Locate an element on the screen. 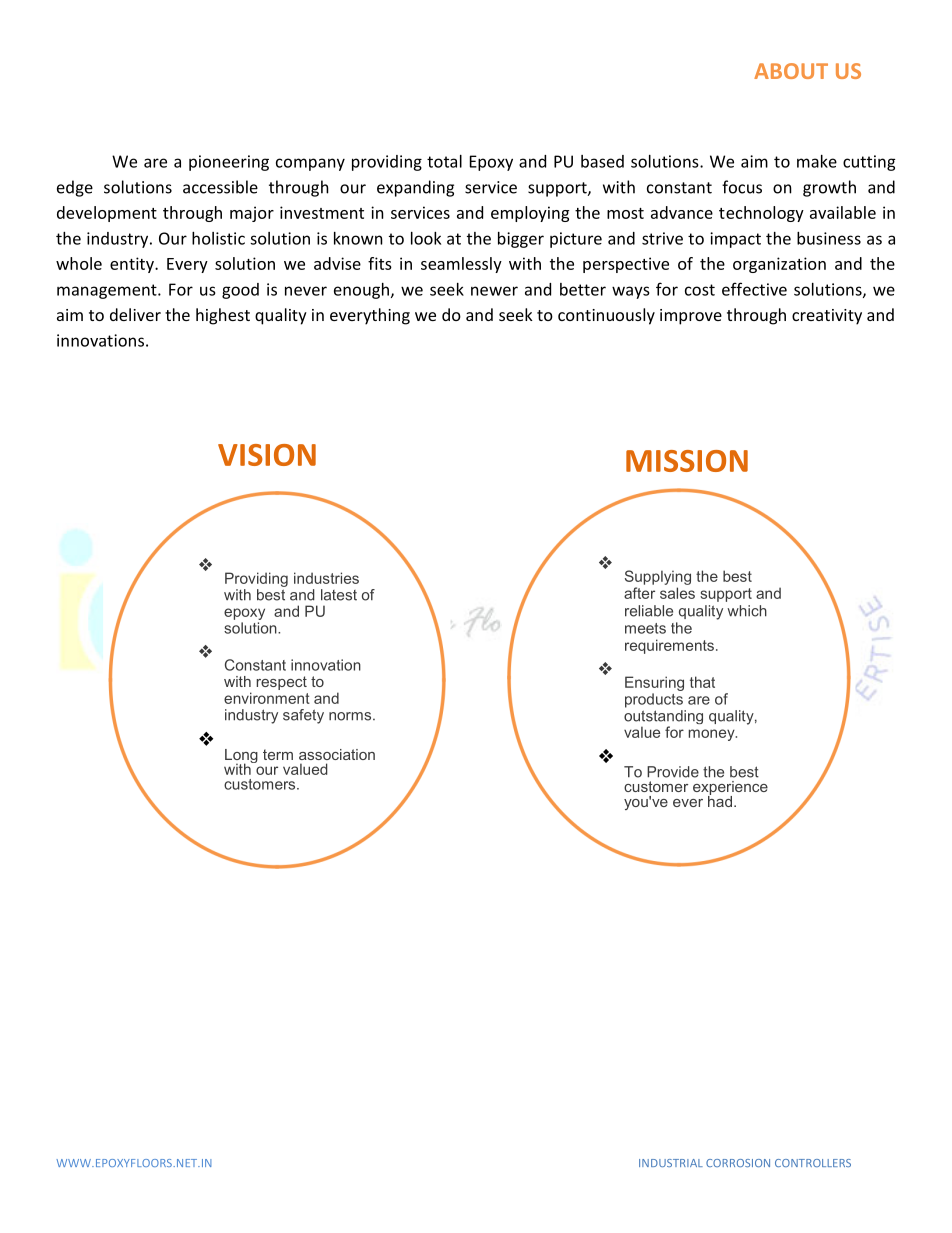 The width and height of the screenshot is (952, 1233). MISSION is located at coordinates (687, 461).
